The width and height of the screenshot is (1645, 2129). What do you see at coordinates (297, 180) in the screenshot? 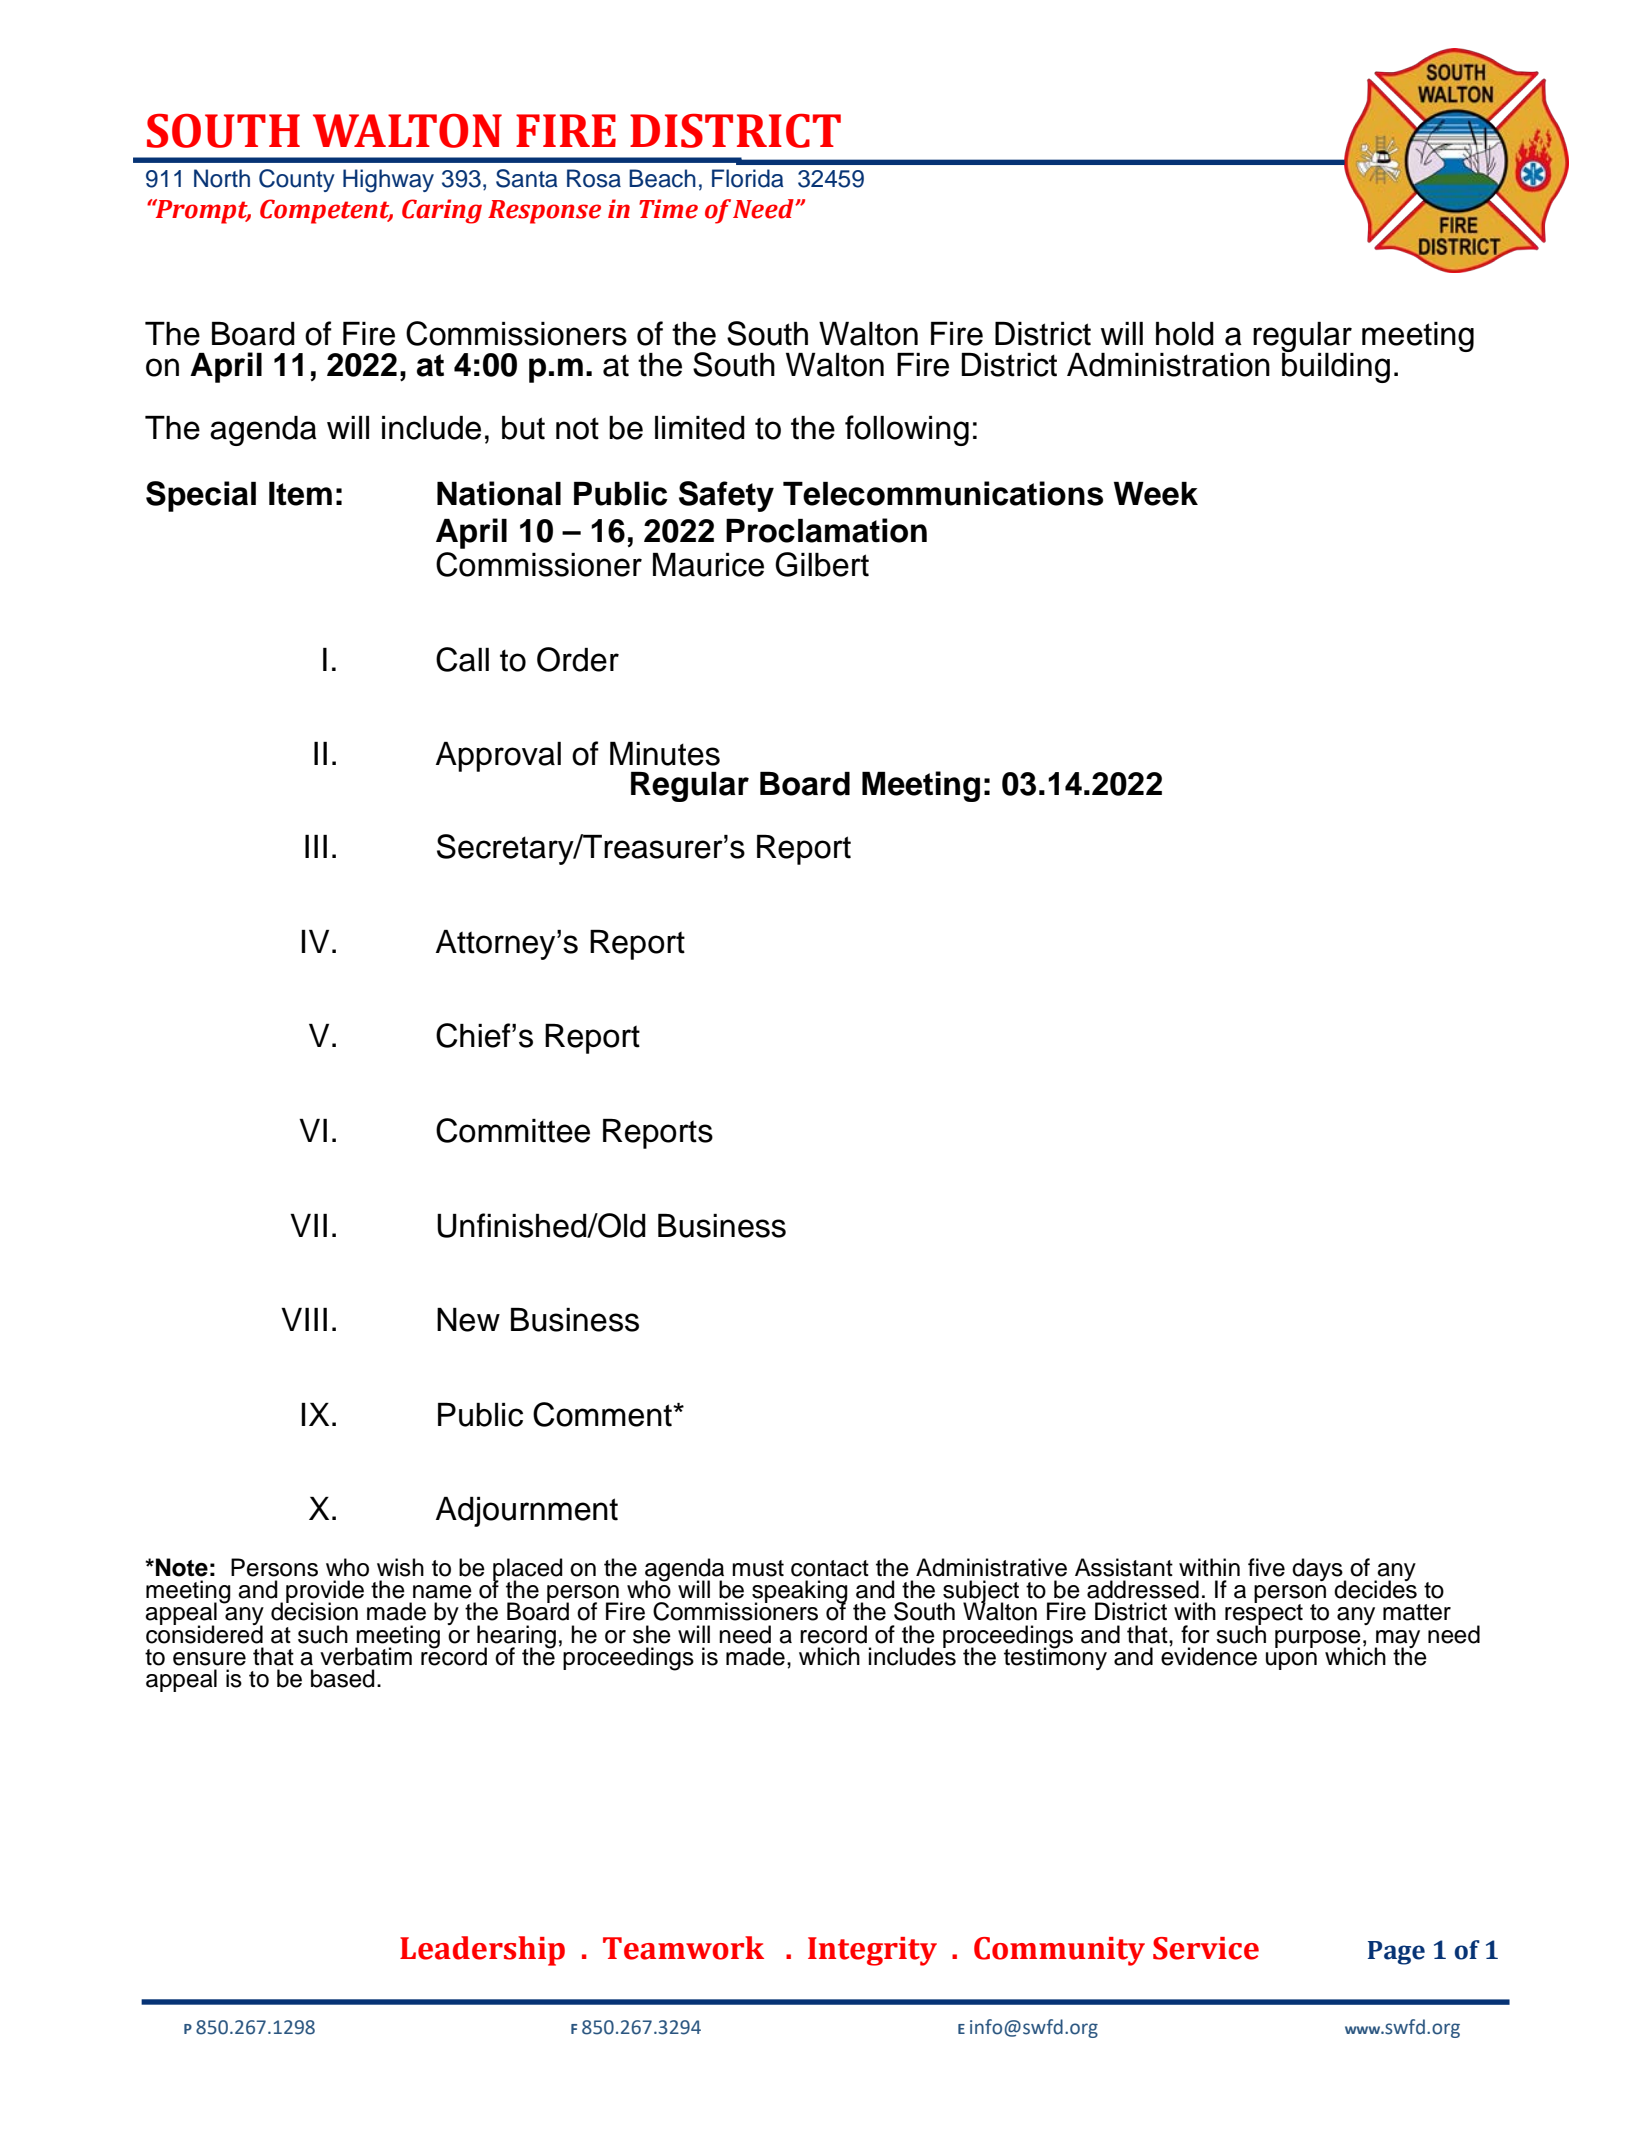
I see `County` at bounding box center [297, 180].
